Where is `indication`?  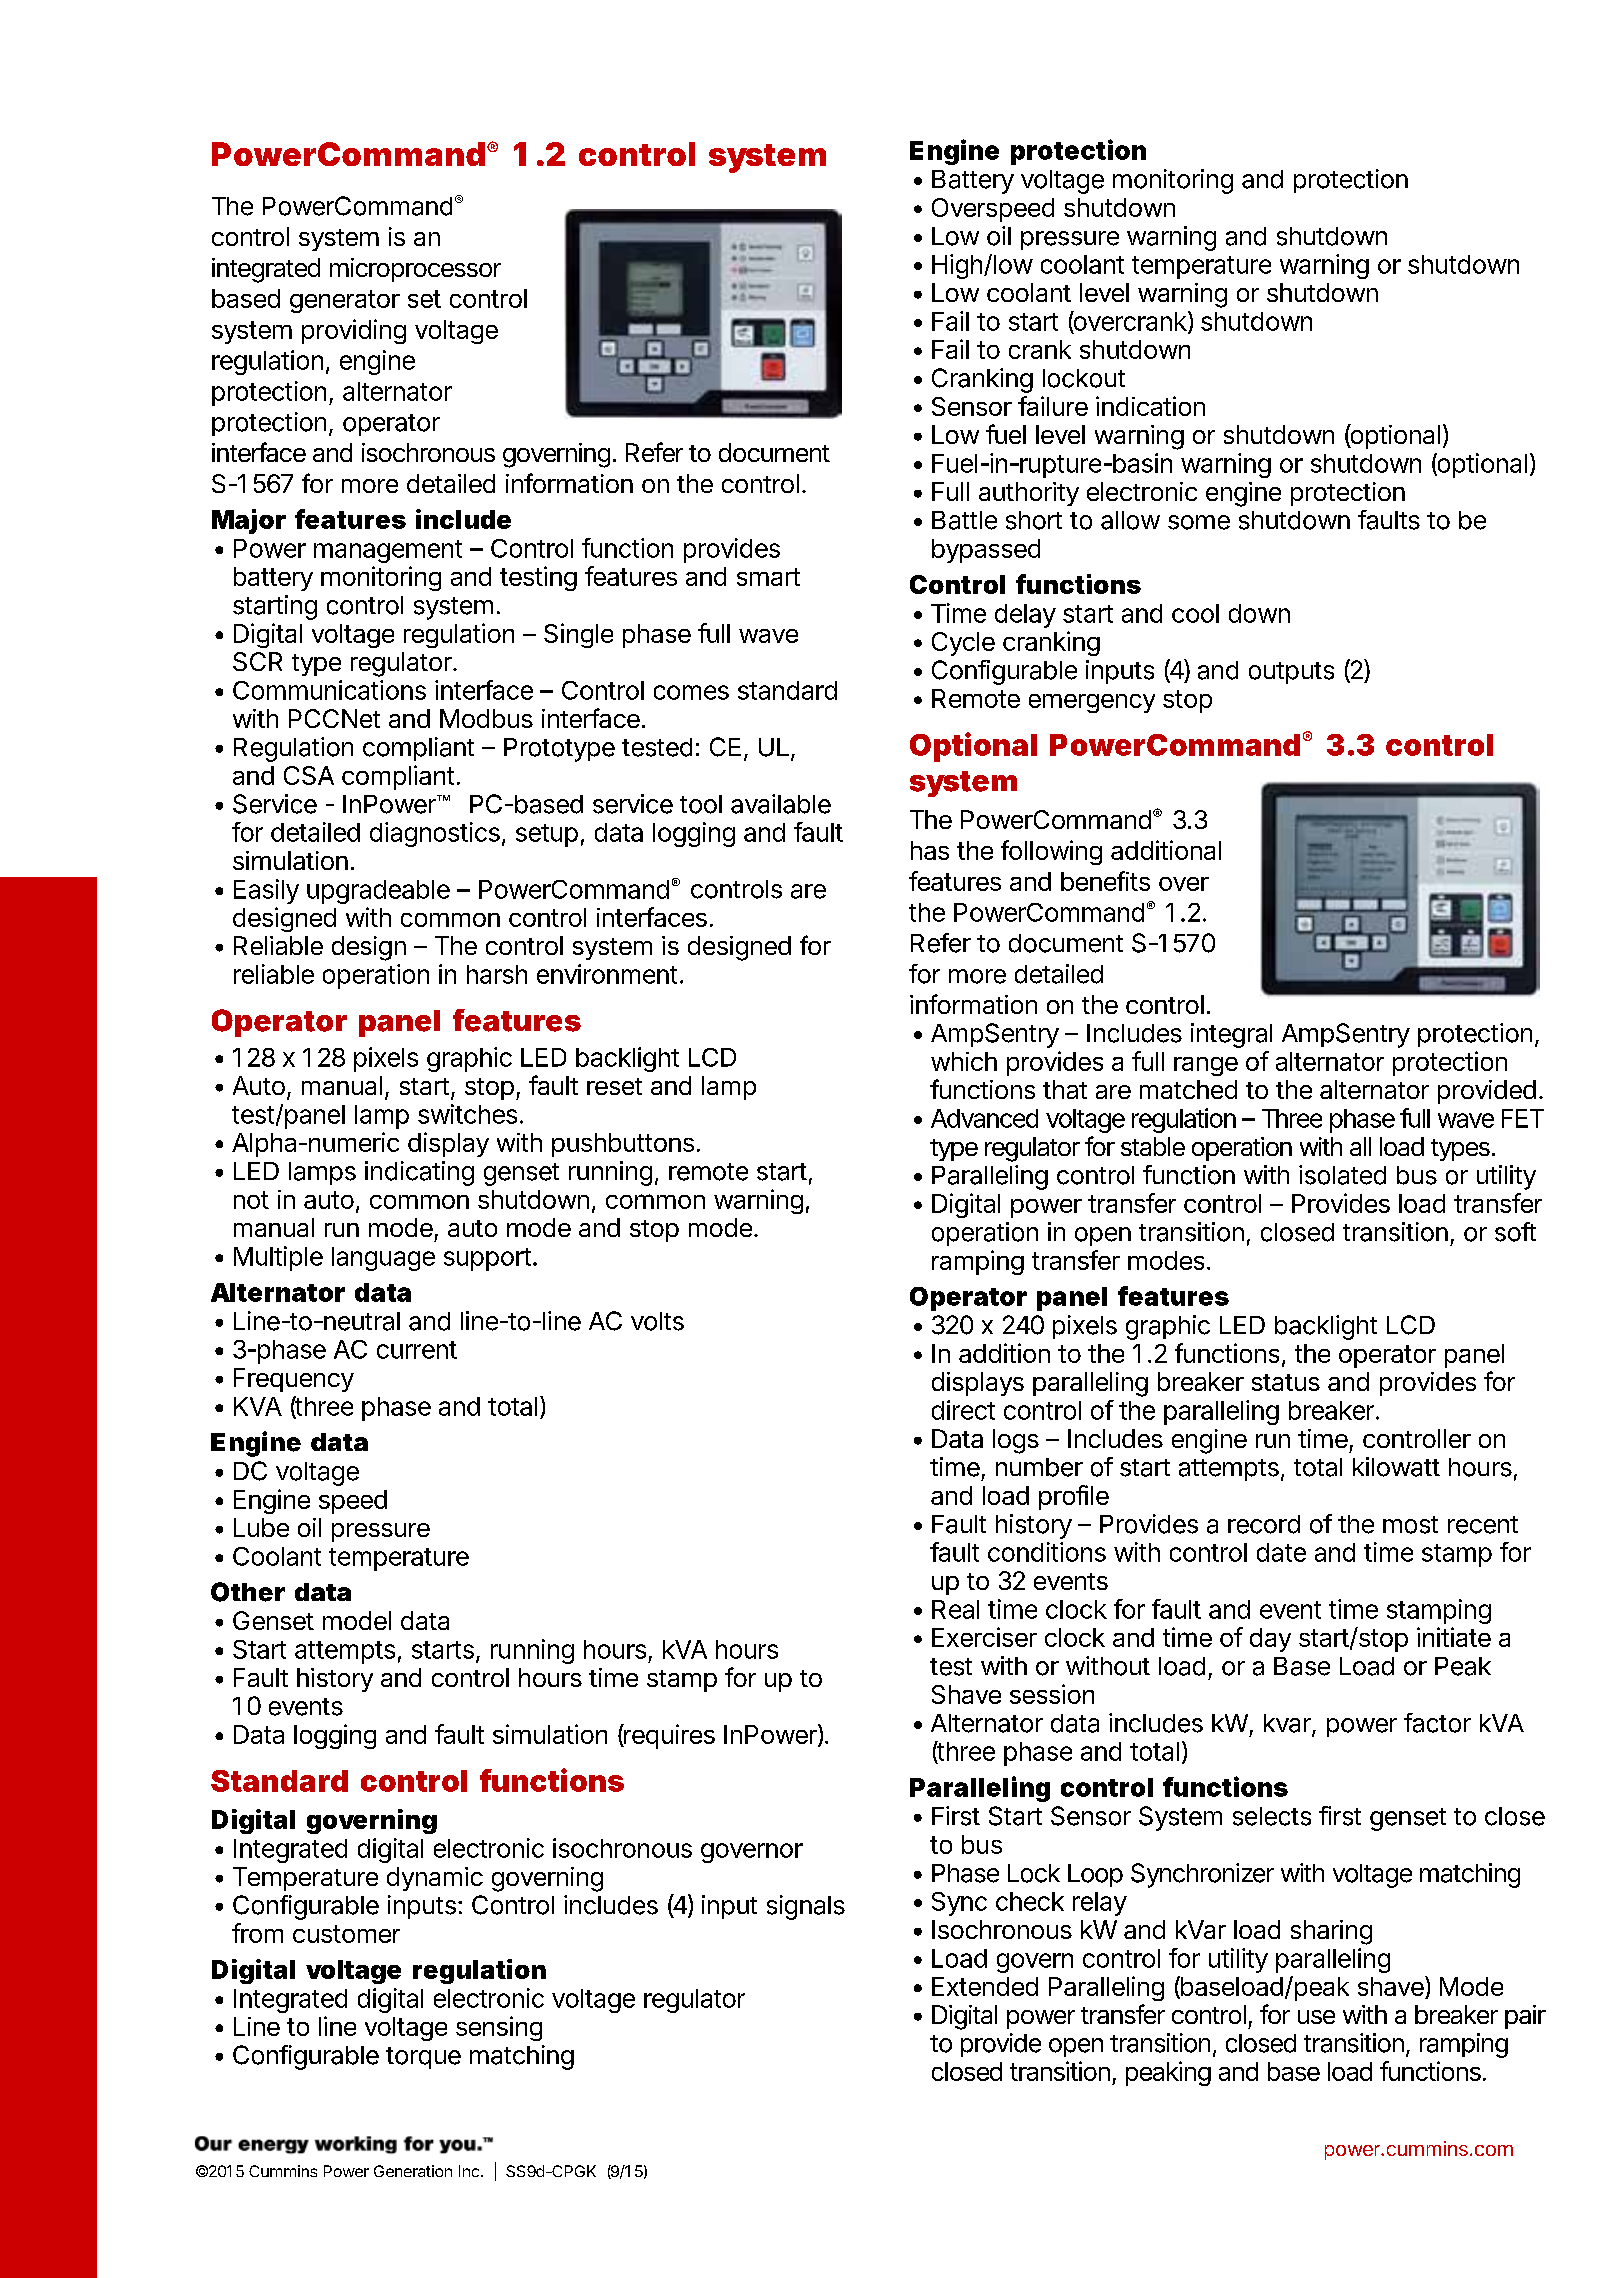 indication is located at coordinates (1150, 406).
